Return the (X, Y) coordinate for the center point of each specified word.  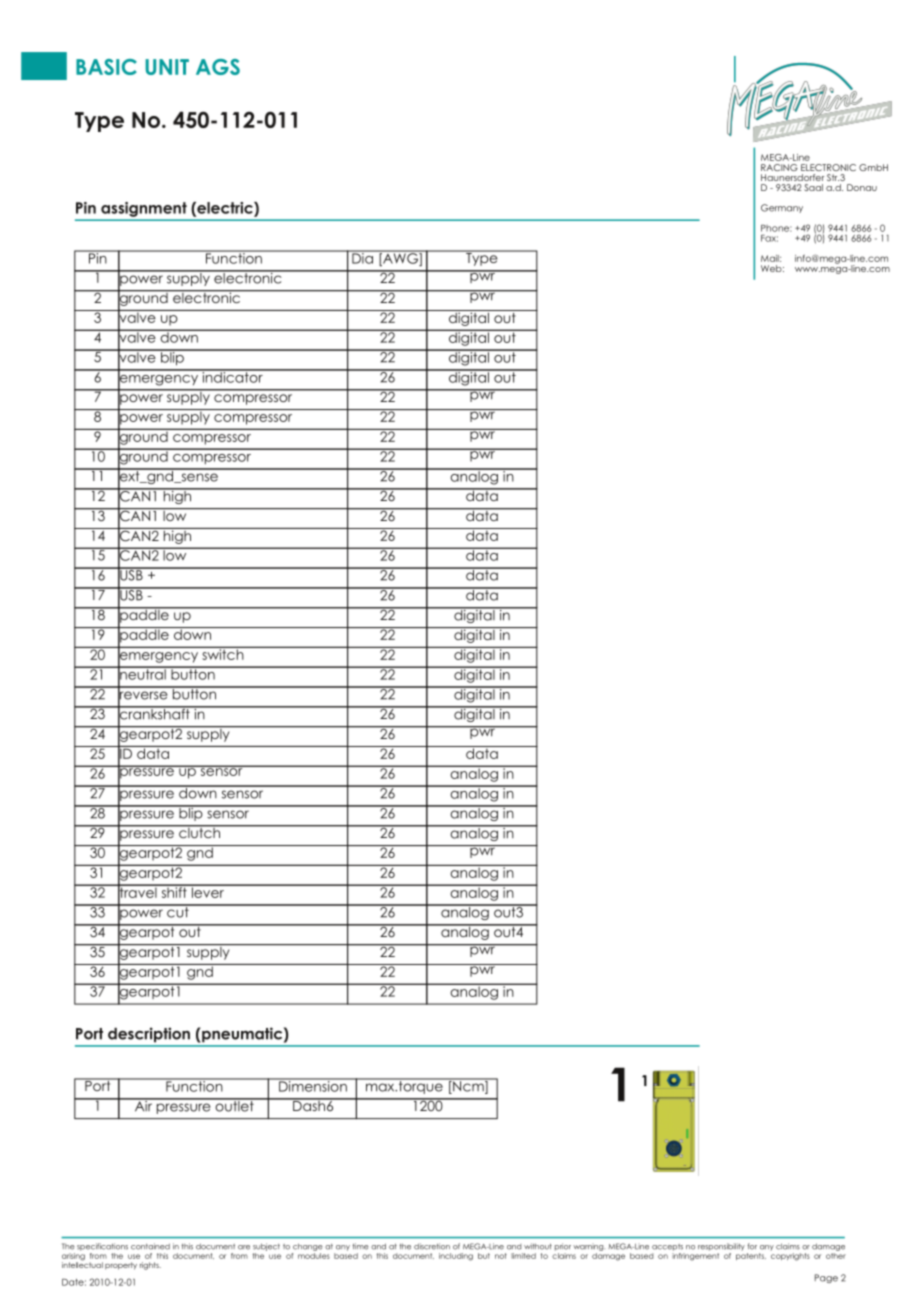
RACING (779, 167)
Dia (362, 257)
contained (150, 1246)
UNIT (167, 67)
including (456, 1257)
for (752, 1246)
